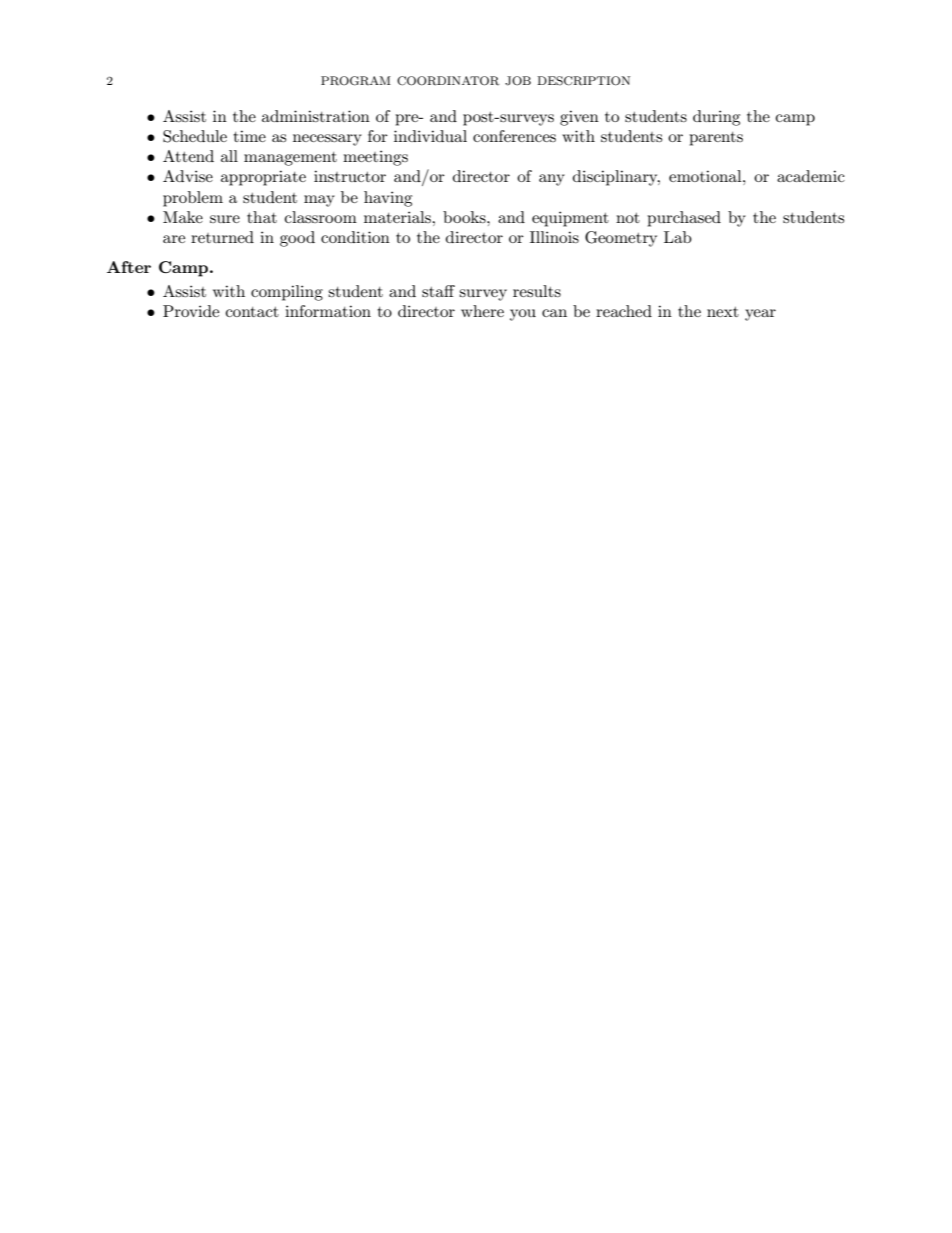 This image has width=952, height=1233. Describe the element at coordinates (193, 199) in the image. I see `problem` at that location.
